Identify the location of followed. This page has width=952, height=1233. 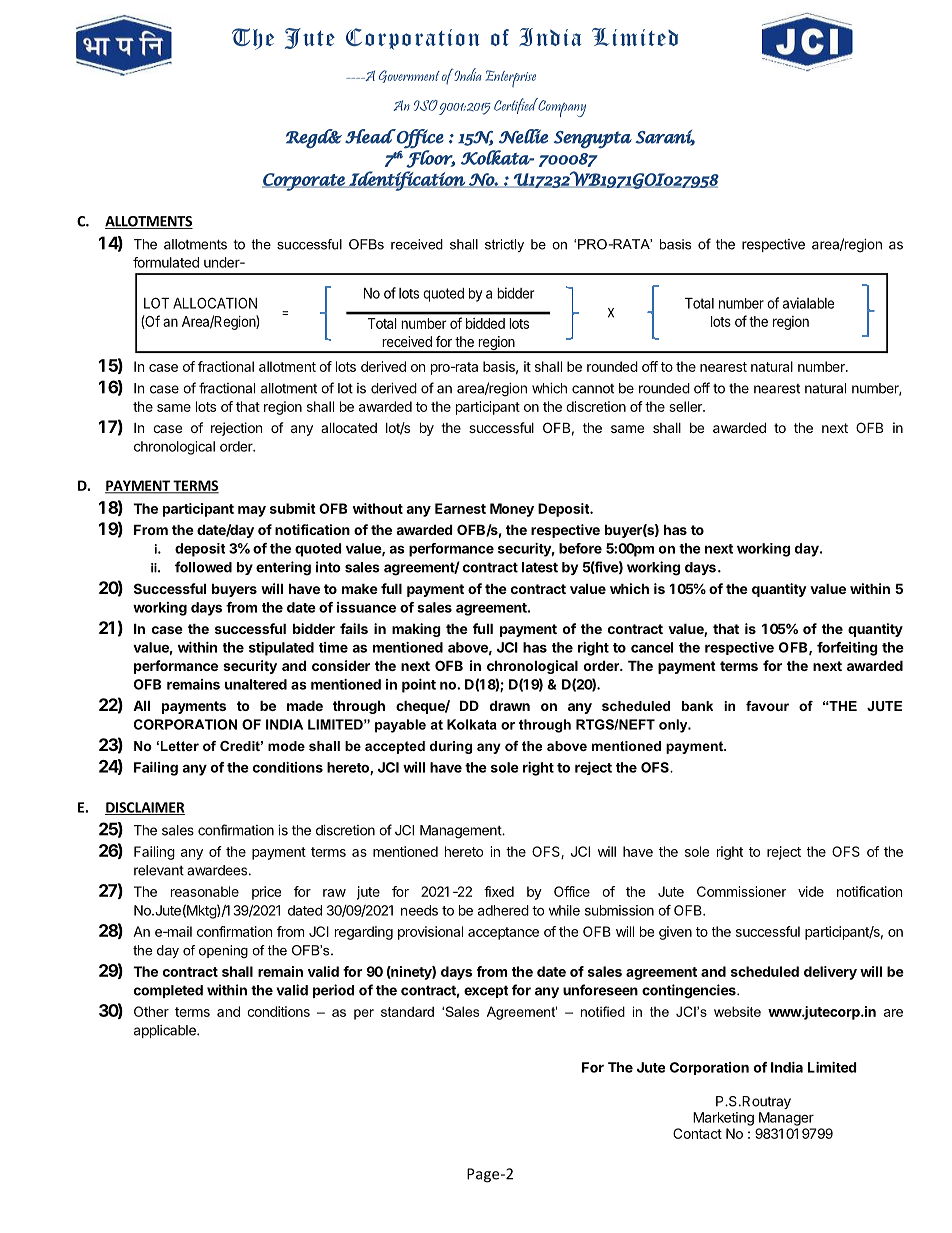
(203, 567).
